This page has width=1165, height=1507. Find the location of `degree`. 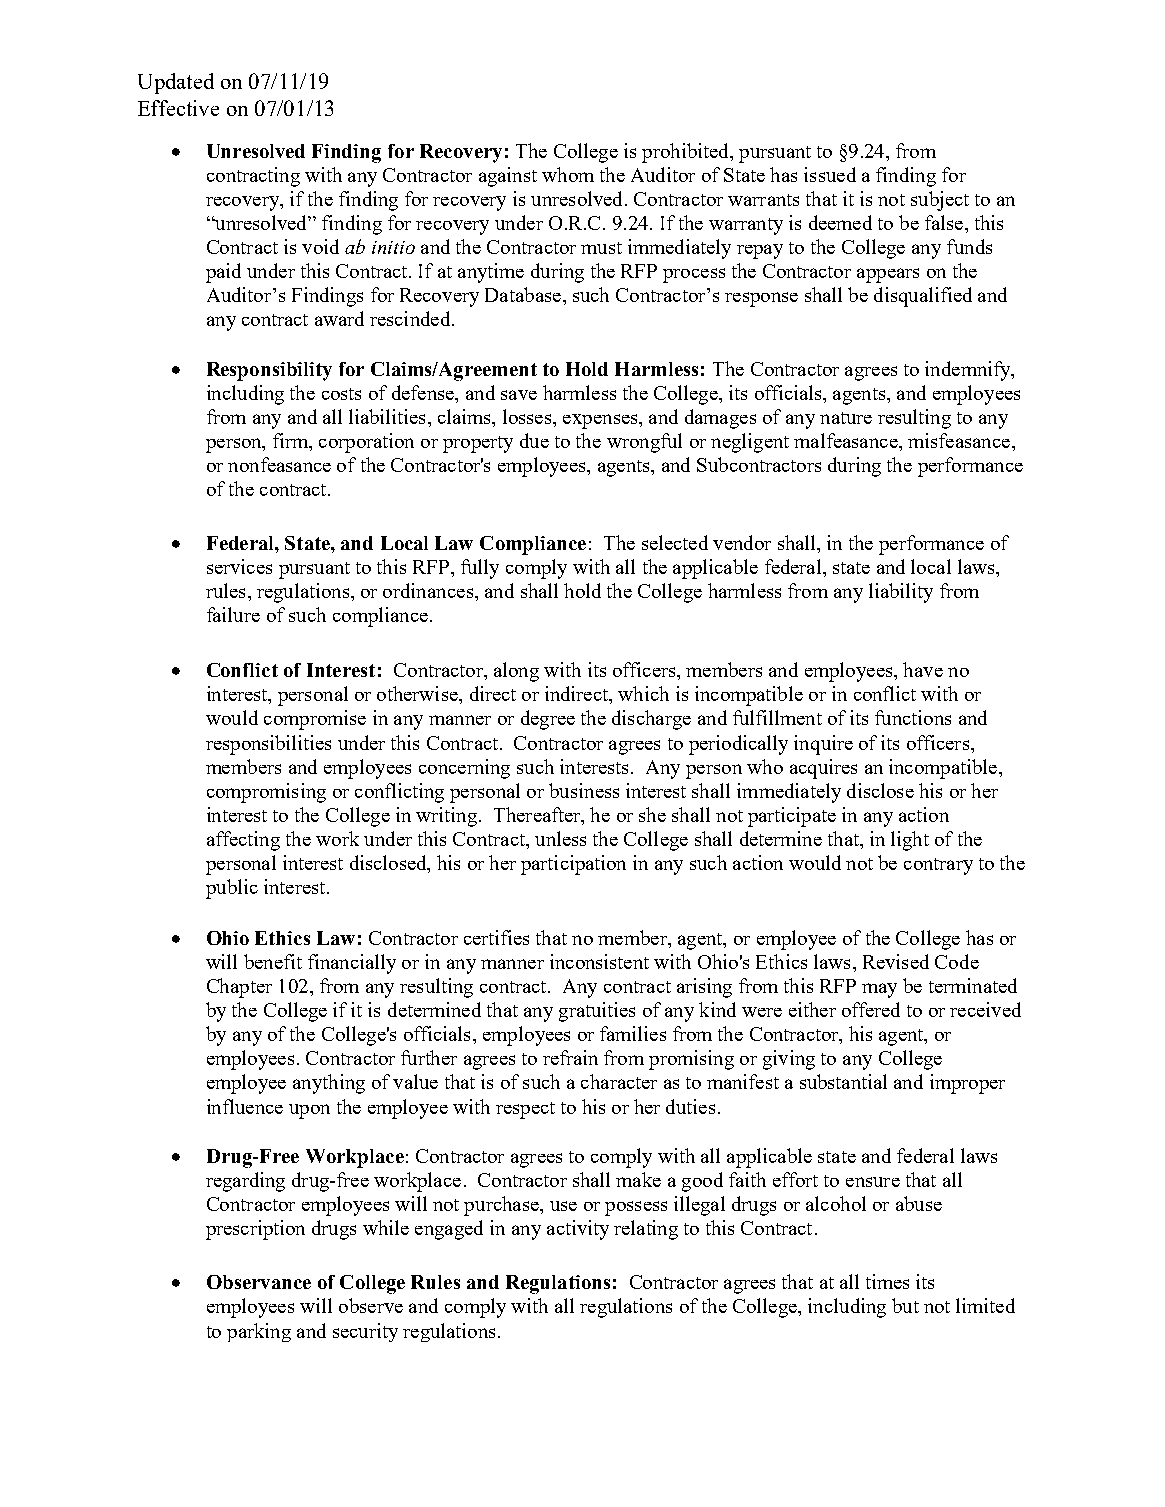

degree is located at coordinates (548, 720).
